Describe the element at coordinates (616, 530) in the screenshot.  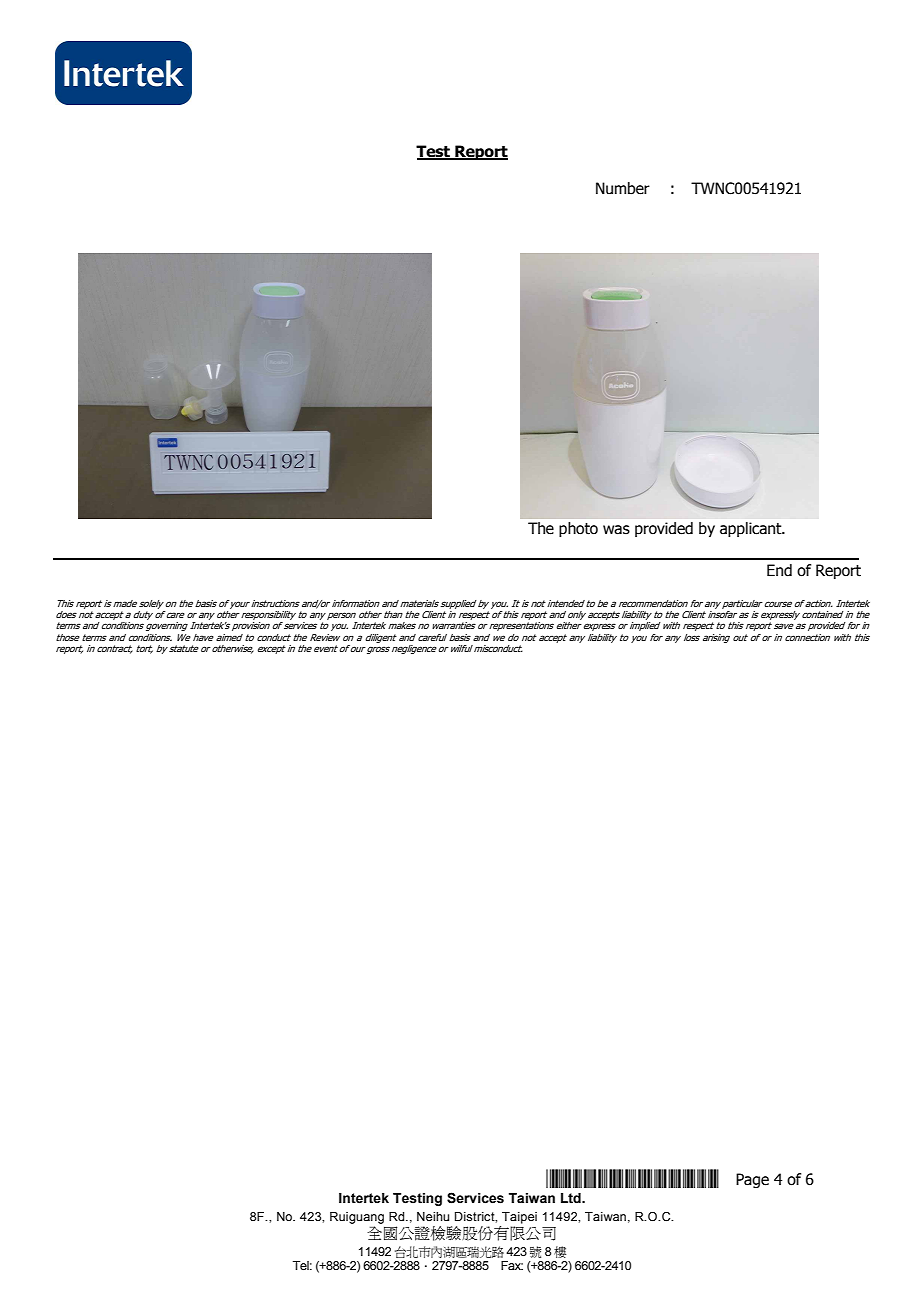
I see `was` at that location.
